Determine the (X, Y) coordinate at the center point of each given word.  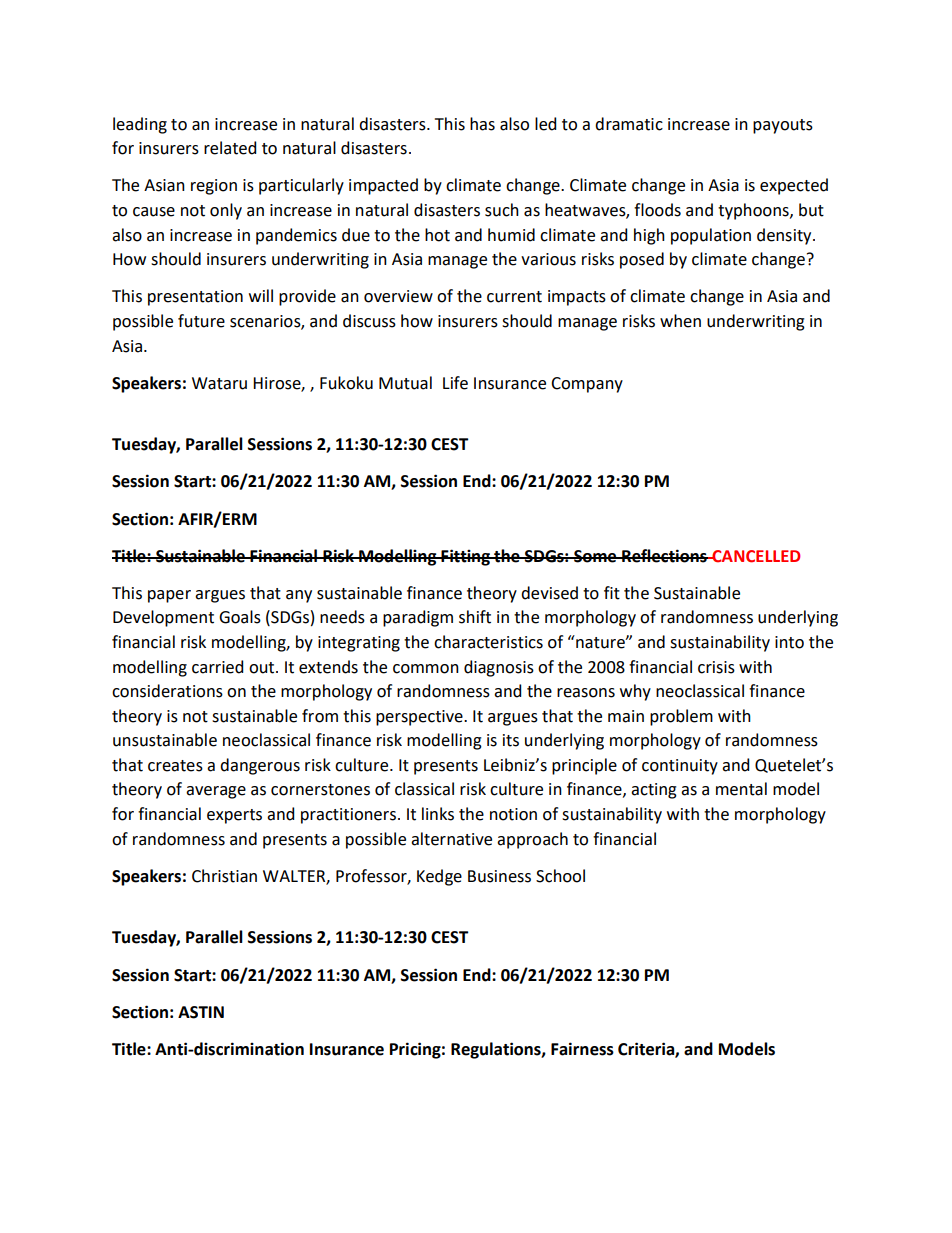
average (216, 792)
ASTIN (201, 1012)
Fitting (465, 557)
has (482, 124)
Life (455, 383)
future (201, 321)
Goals (240, 617)
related (230, 148)
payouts (783, 126)
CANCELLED (755, 556)
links (438, 814)
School (560, 876)
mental (741, 789)
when (680, 321)
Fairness (582, 1049)
